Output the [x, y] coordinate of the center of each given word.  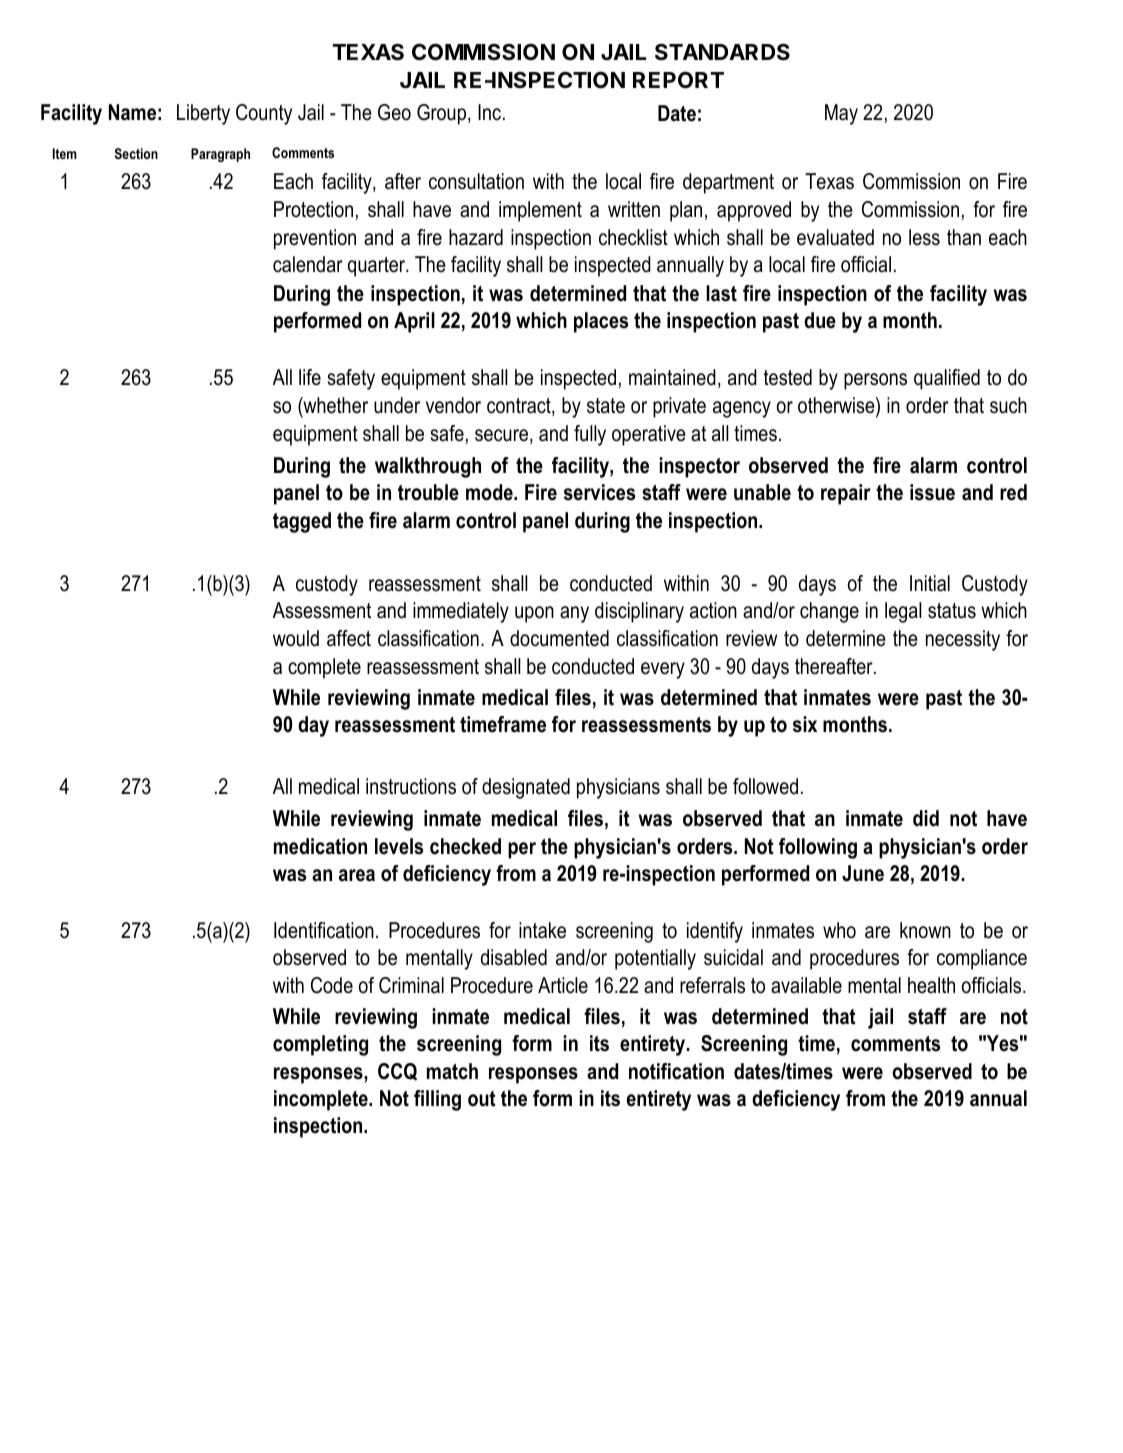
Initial [930, 583]
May [841, 114]
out [482, 1099]
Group [443, 114]
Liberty [203, 114]
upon [534, 614]
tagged [302, 522]
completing [320, 1045]
